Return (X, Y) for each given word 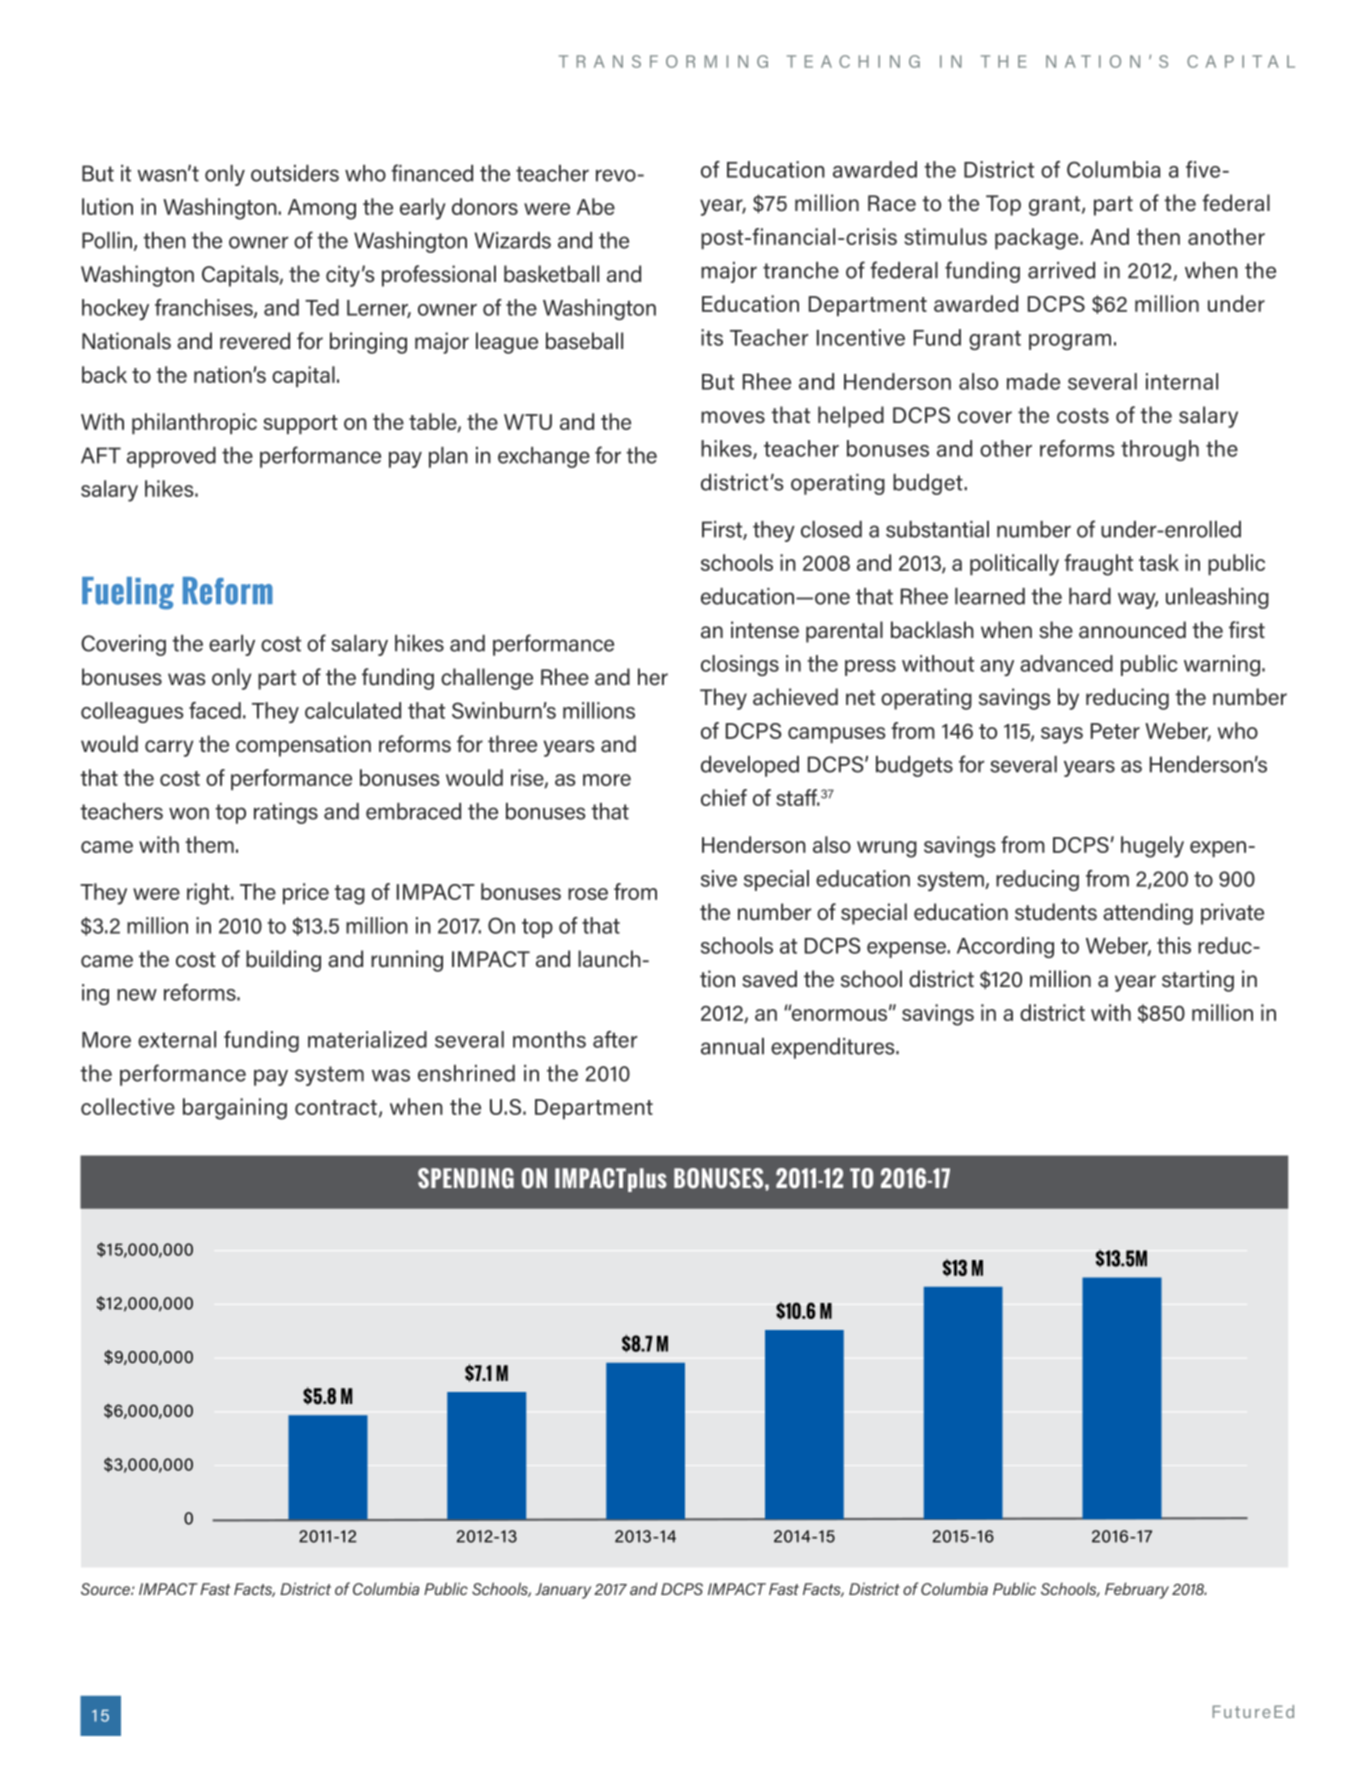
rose (588, 894)
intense (765, 630)
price (306, 893)
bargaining (235, 1109)
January (563, 1591)
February (1137, 1590)
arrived (1061, 270)
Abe (596, 206)
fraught (1098, 565)
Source (106, 1589)
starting (1198, 981)
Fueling (128, 593)
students (1056, 912)
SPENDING (466, 1178)
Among (322, 209)
